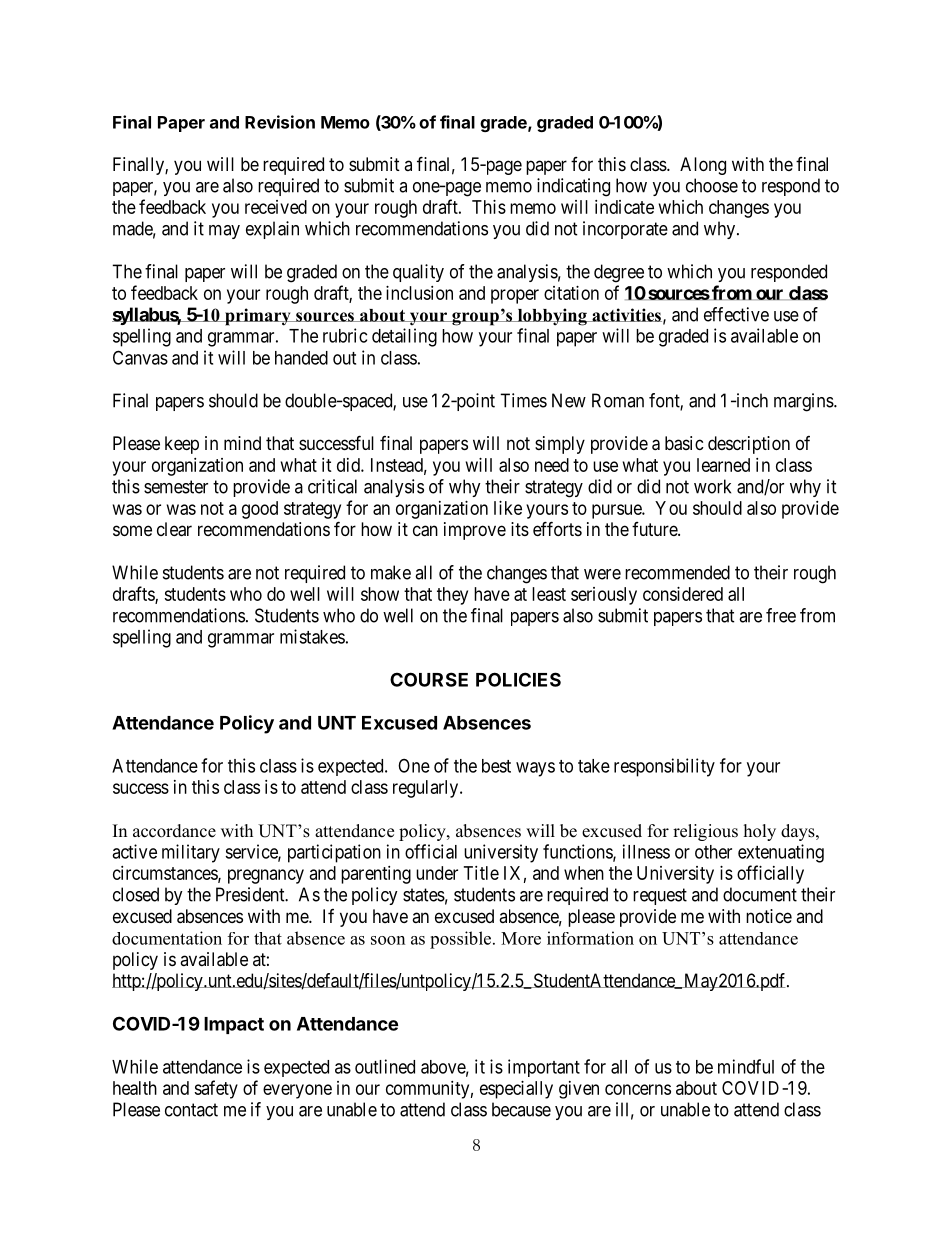 The image size is (952, 1233). Describe the element at coordinates (516, 1090) in the screenshot. I see `especially` at that location.
